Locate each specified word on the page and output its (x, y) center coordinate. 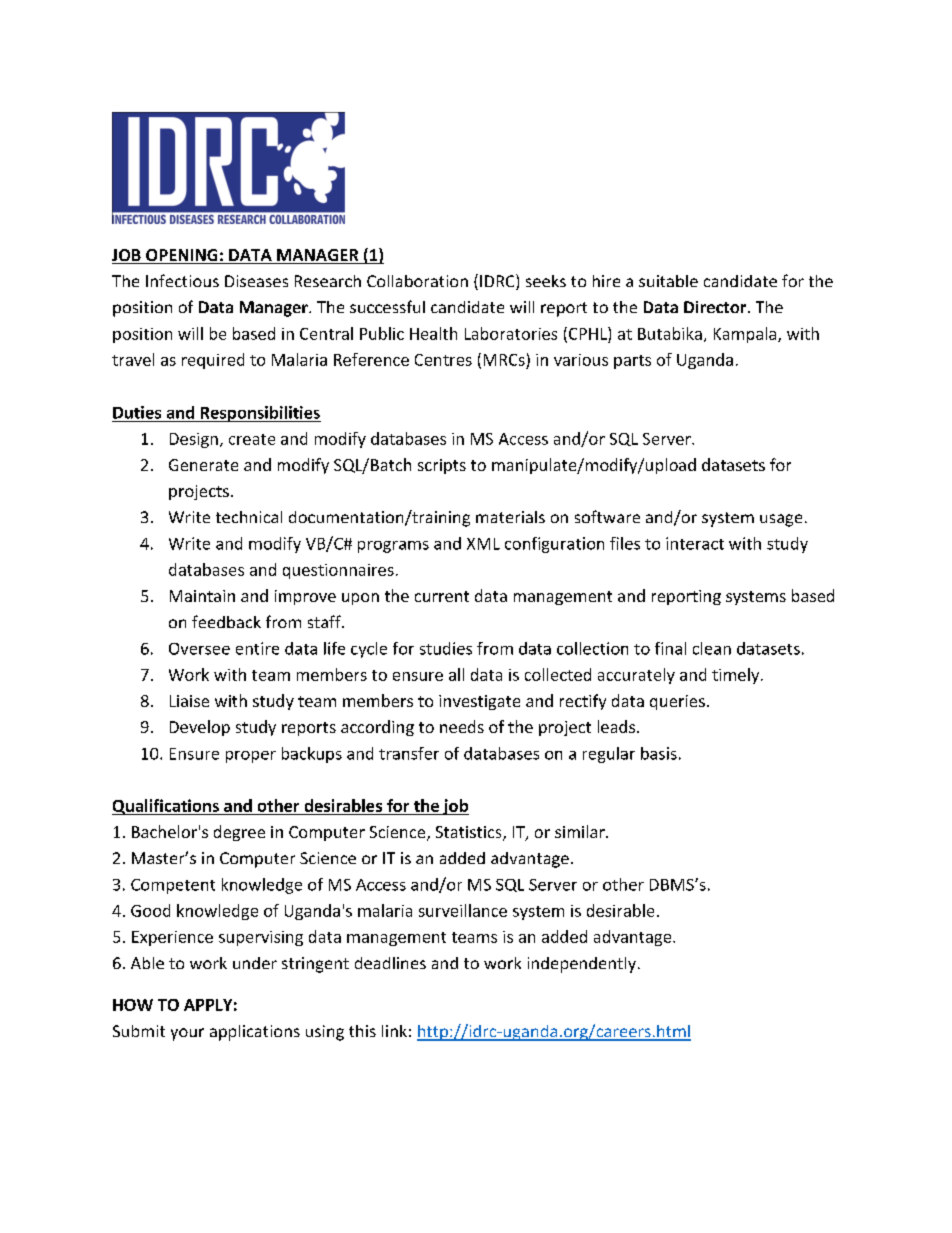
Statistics (470, 833)
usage (781, 520)
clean (712, 648)
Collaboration (417, 281)
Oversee (199, 649)
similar (581, 831)
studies (446, 648)
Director (716, 307)
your (187, 1034)
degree (239, 833)
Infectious (182, 280)
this (362, 1031)
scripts (442, 466)
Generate (203, 465)
